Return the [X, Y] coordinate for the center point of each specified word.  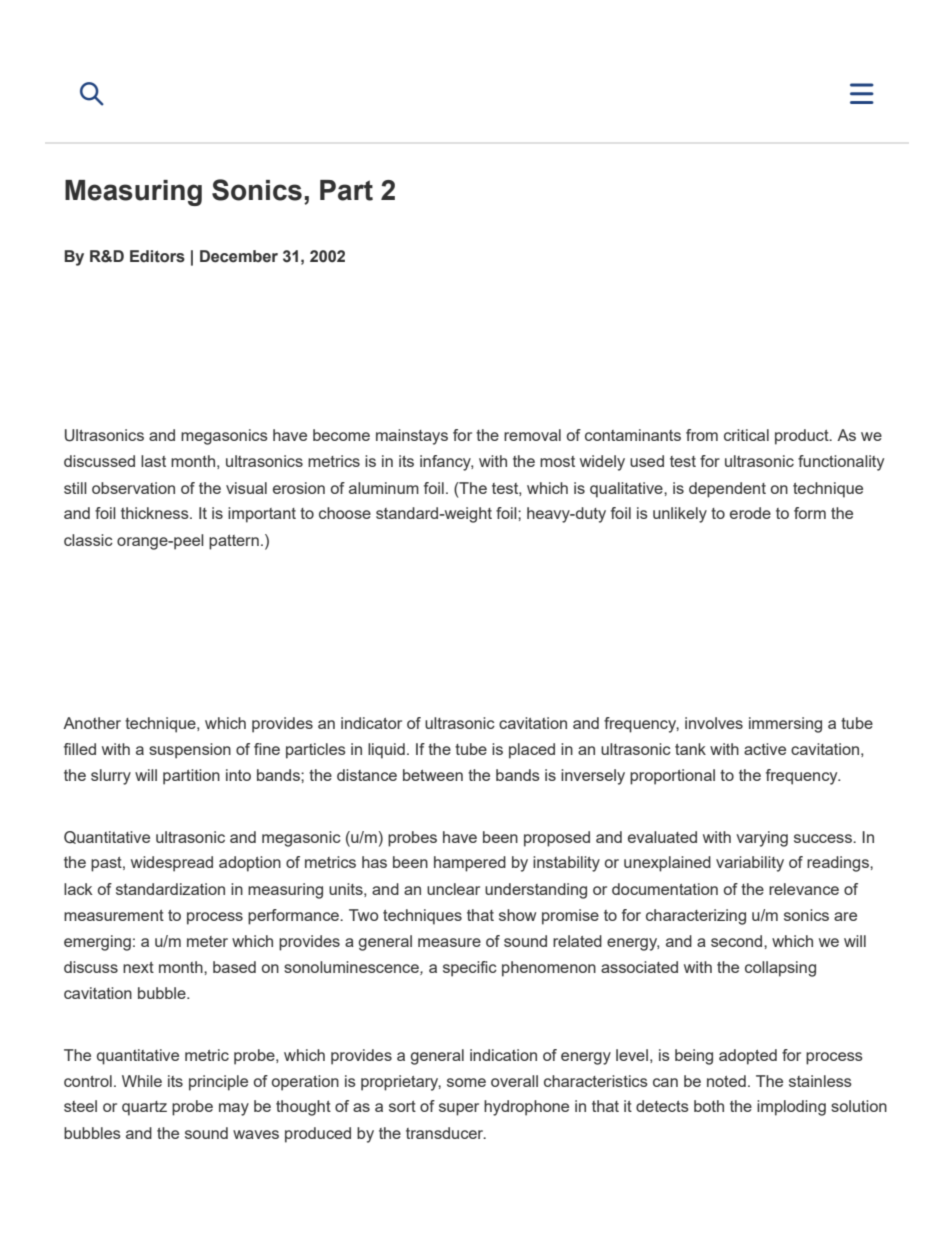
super [459, 1109]
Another [92, 723]
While [142, 1081]
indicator [371, 723]
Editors [157, 256]
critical [746, 435]
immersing [785, 725]
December [239, 256]
